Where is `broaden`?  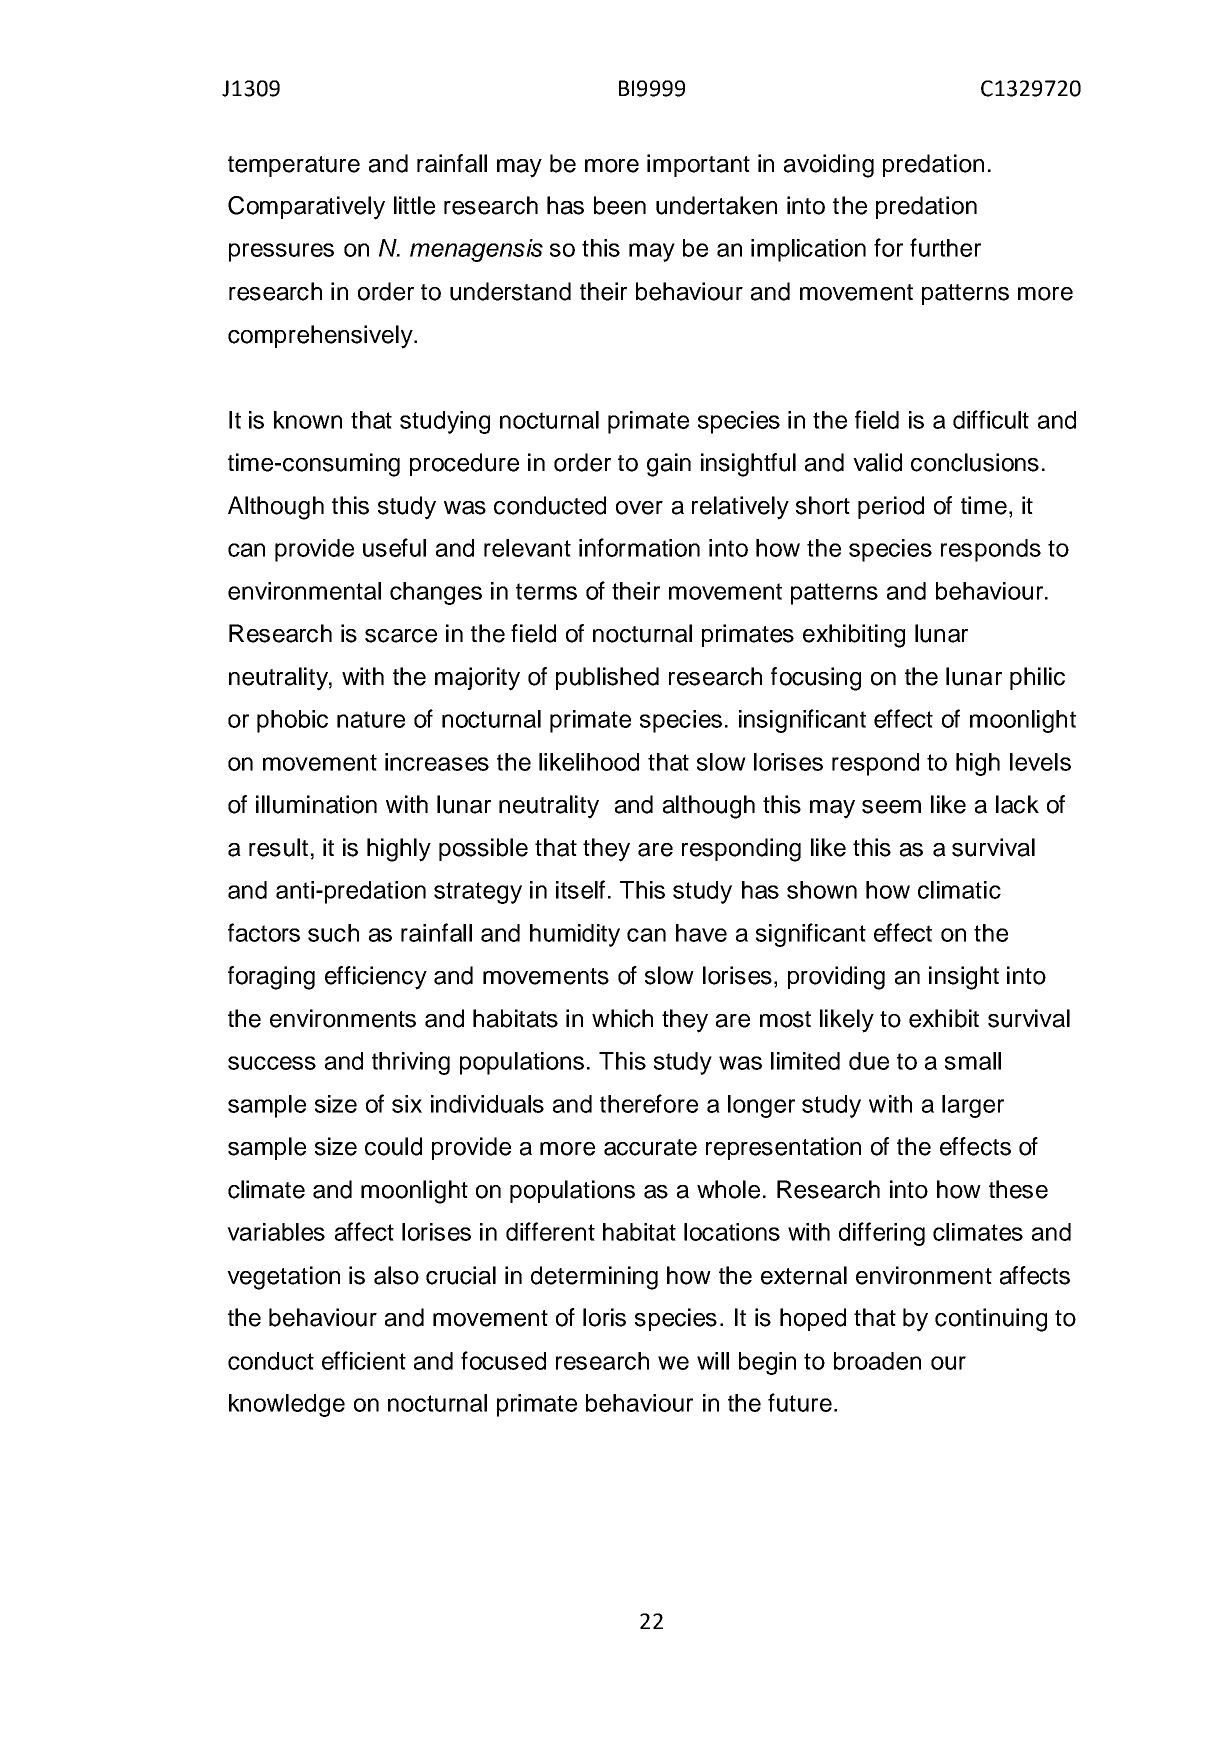 broaden is located at coordinates (877, 1361).
